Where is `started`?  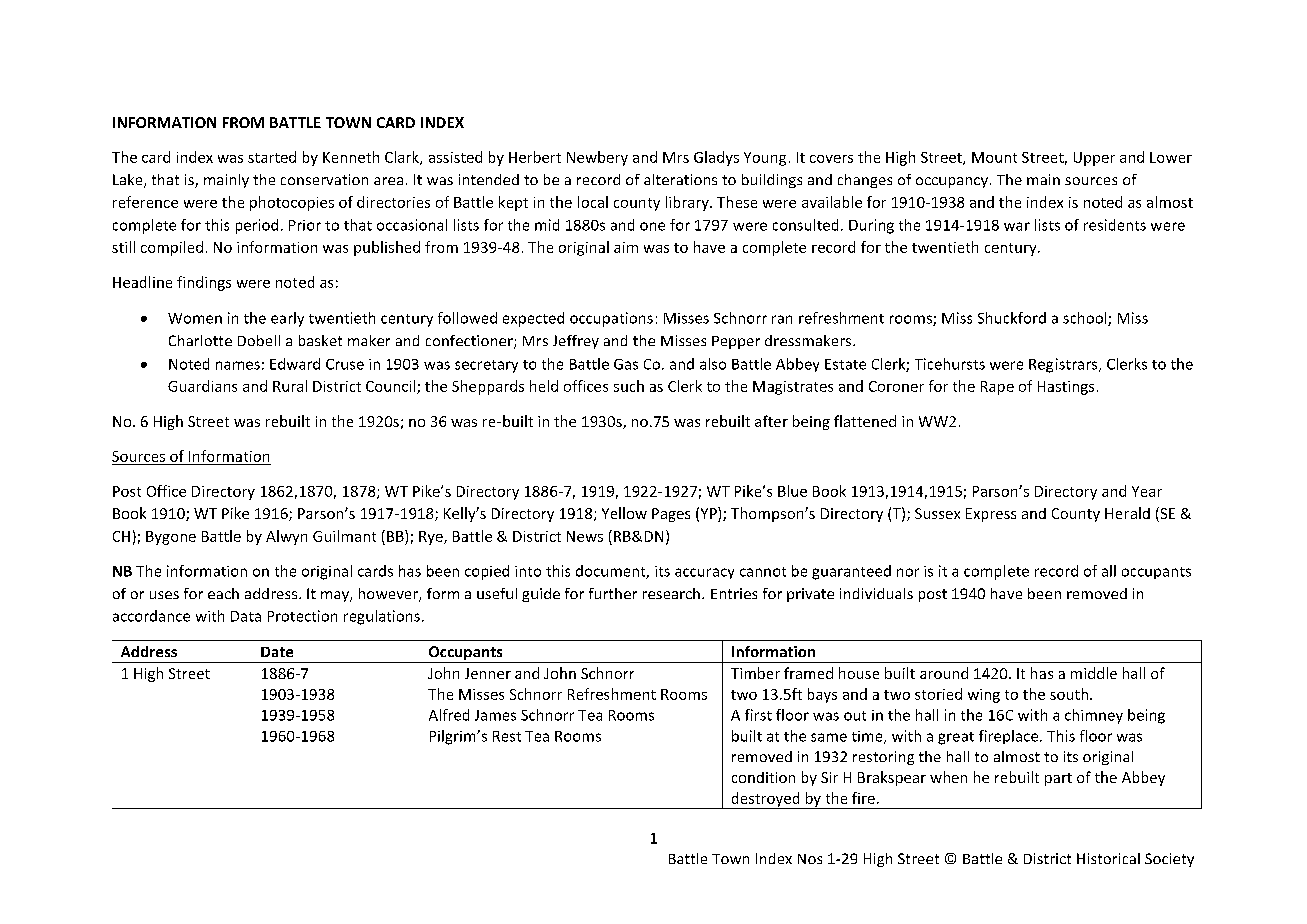 started is located at coordinates (272, 157).
